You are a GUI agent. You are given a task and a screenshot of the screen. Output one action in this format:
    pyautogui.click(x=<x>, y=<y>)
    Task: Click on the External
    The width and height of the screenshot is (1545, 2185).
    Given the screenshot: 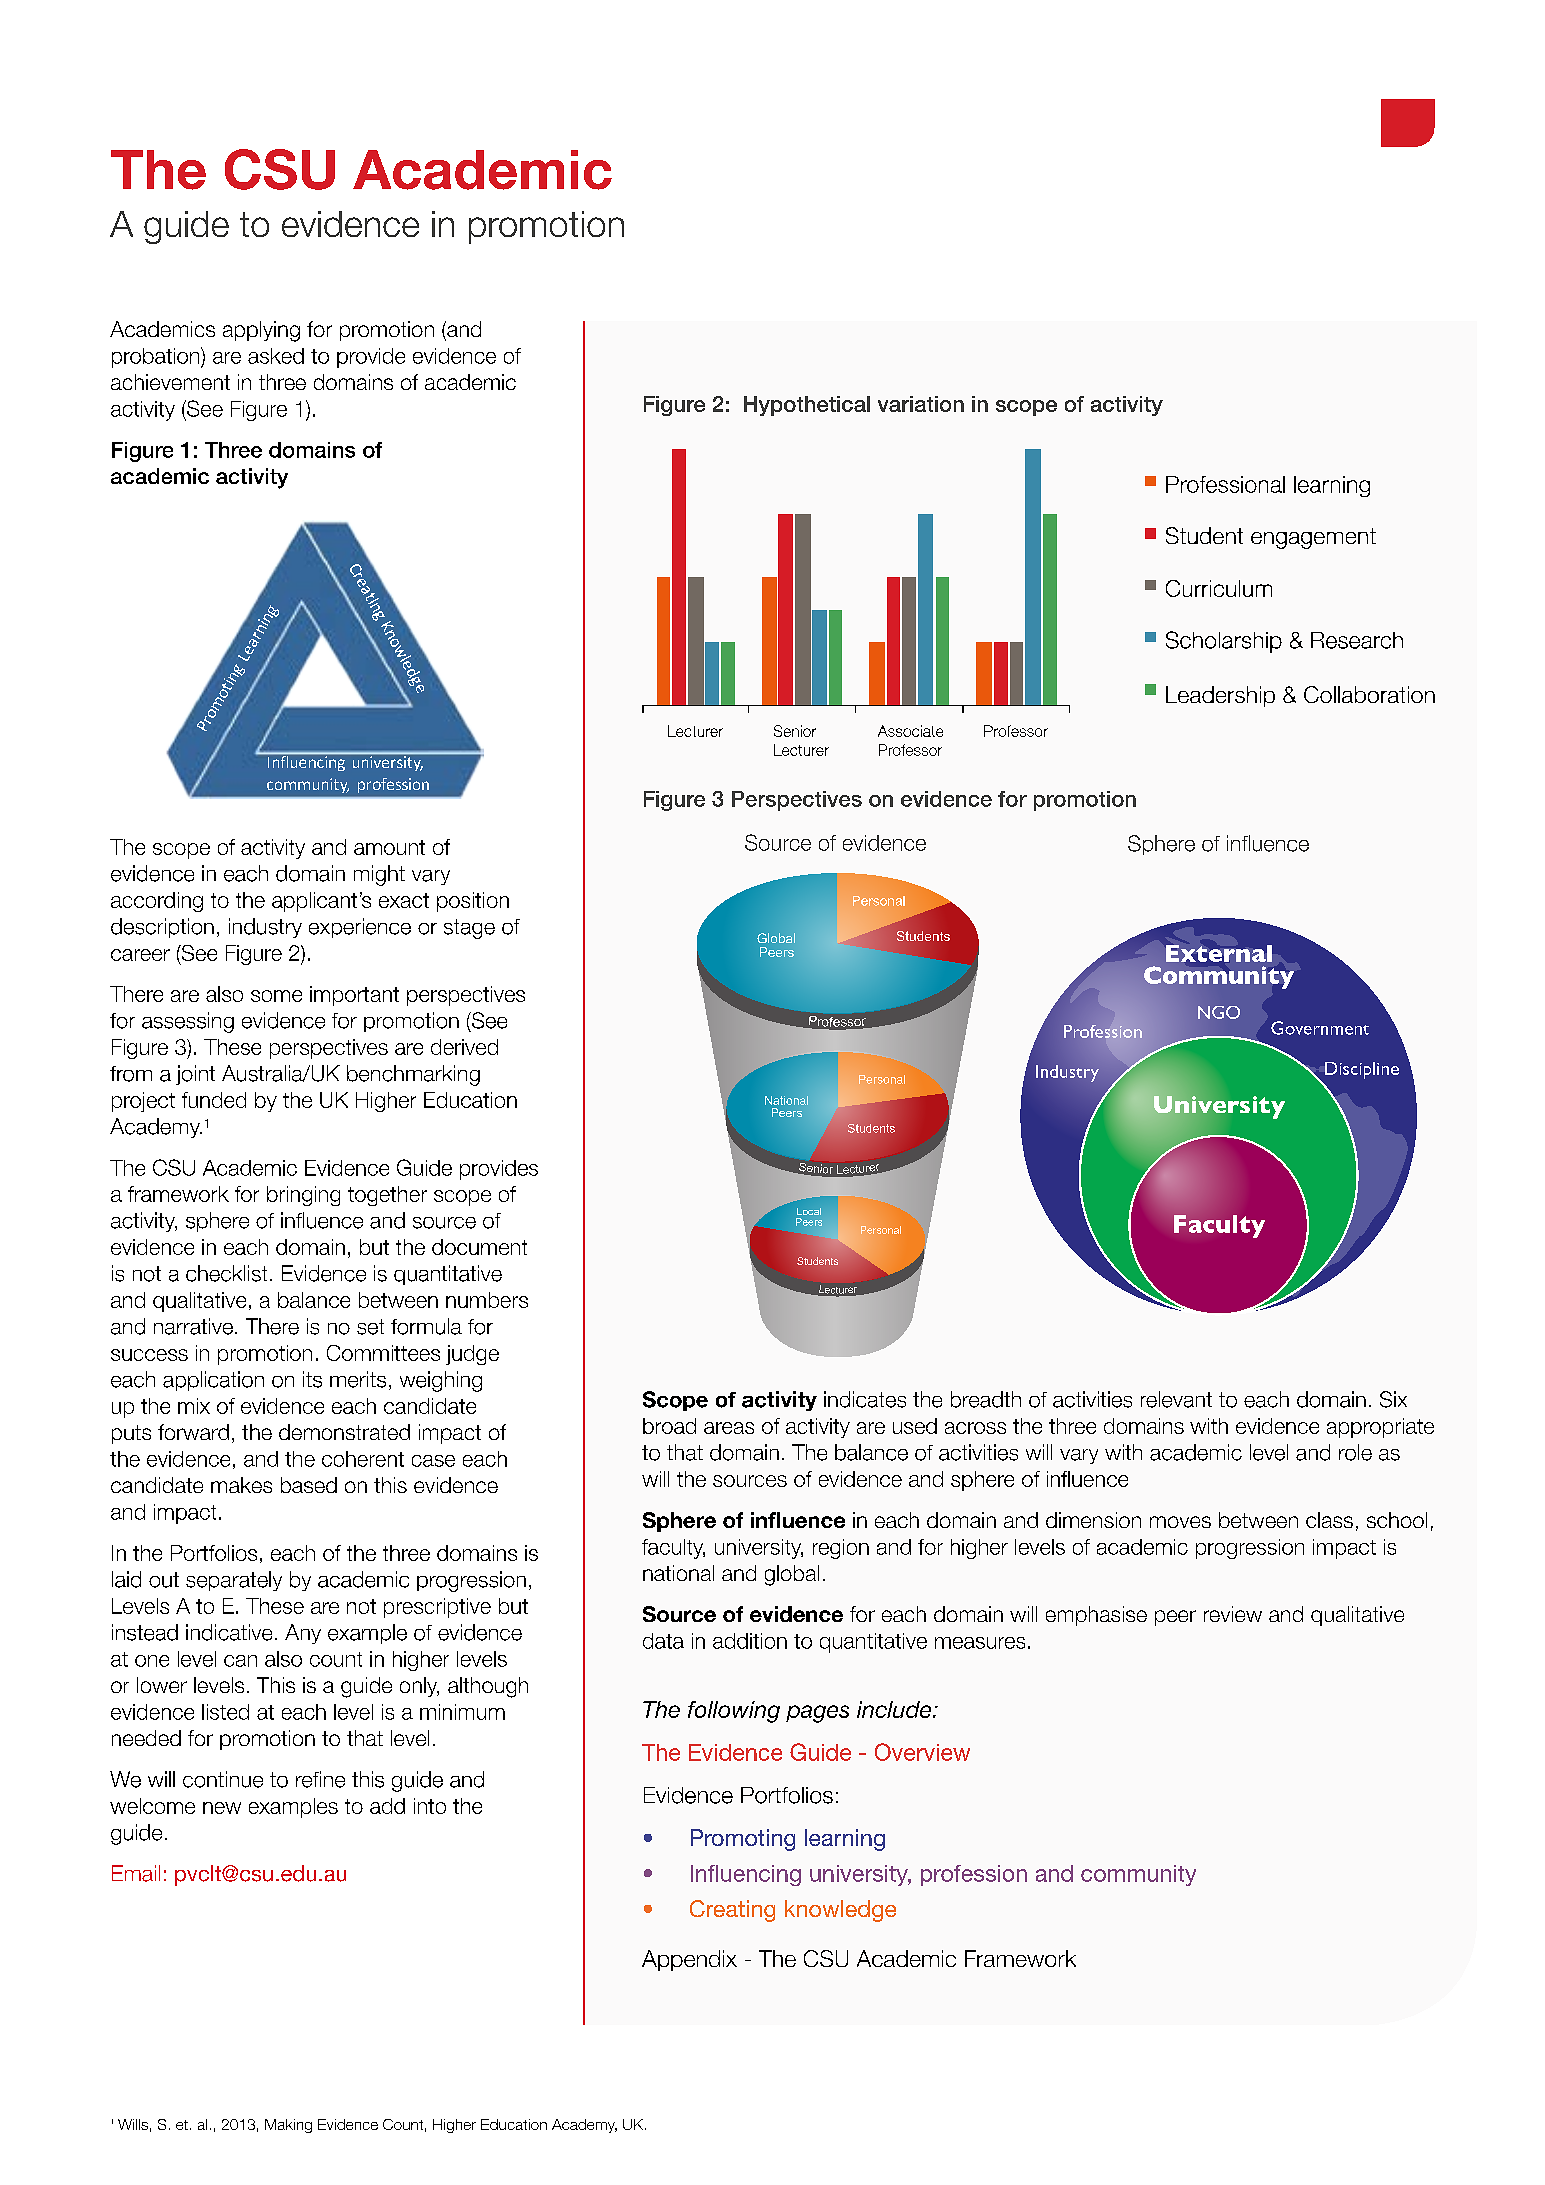 What is the action you would take?
    pyautogui.click(x=1219, y=953)
